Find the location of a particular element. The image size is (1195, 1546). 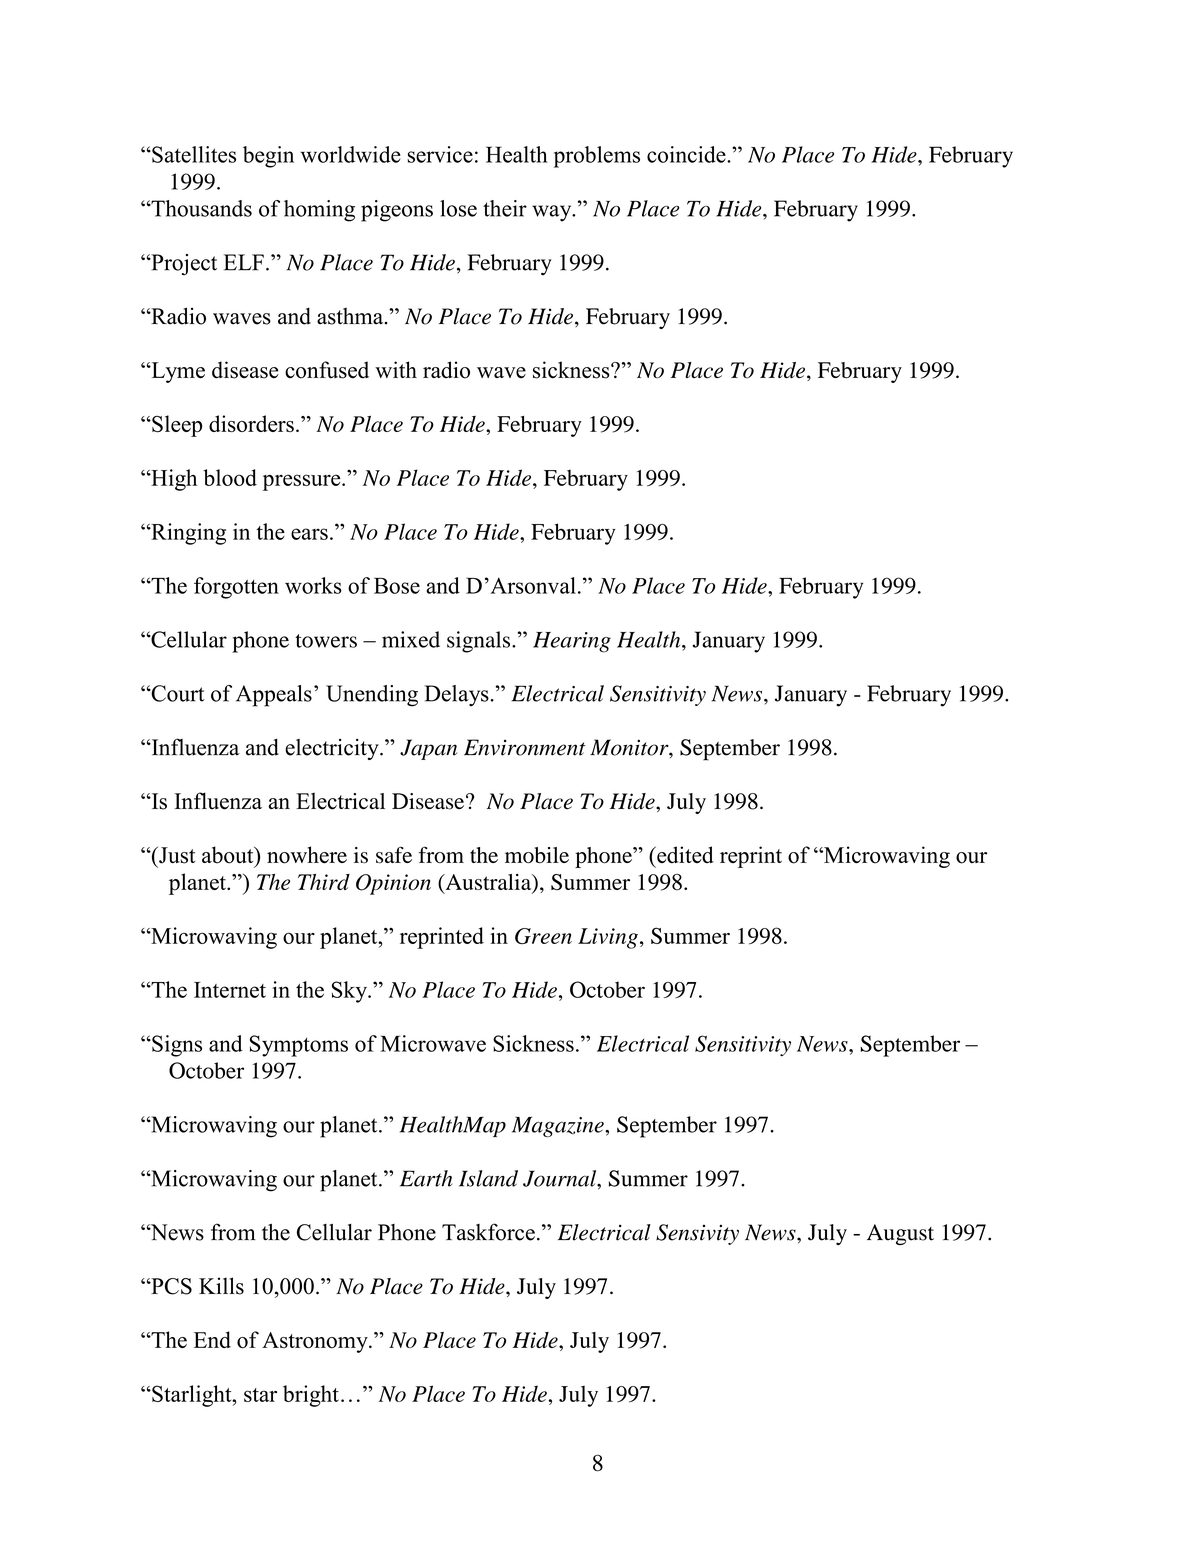

Astronomy is located at coordinates (316, 1342).
